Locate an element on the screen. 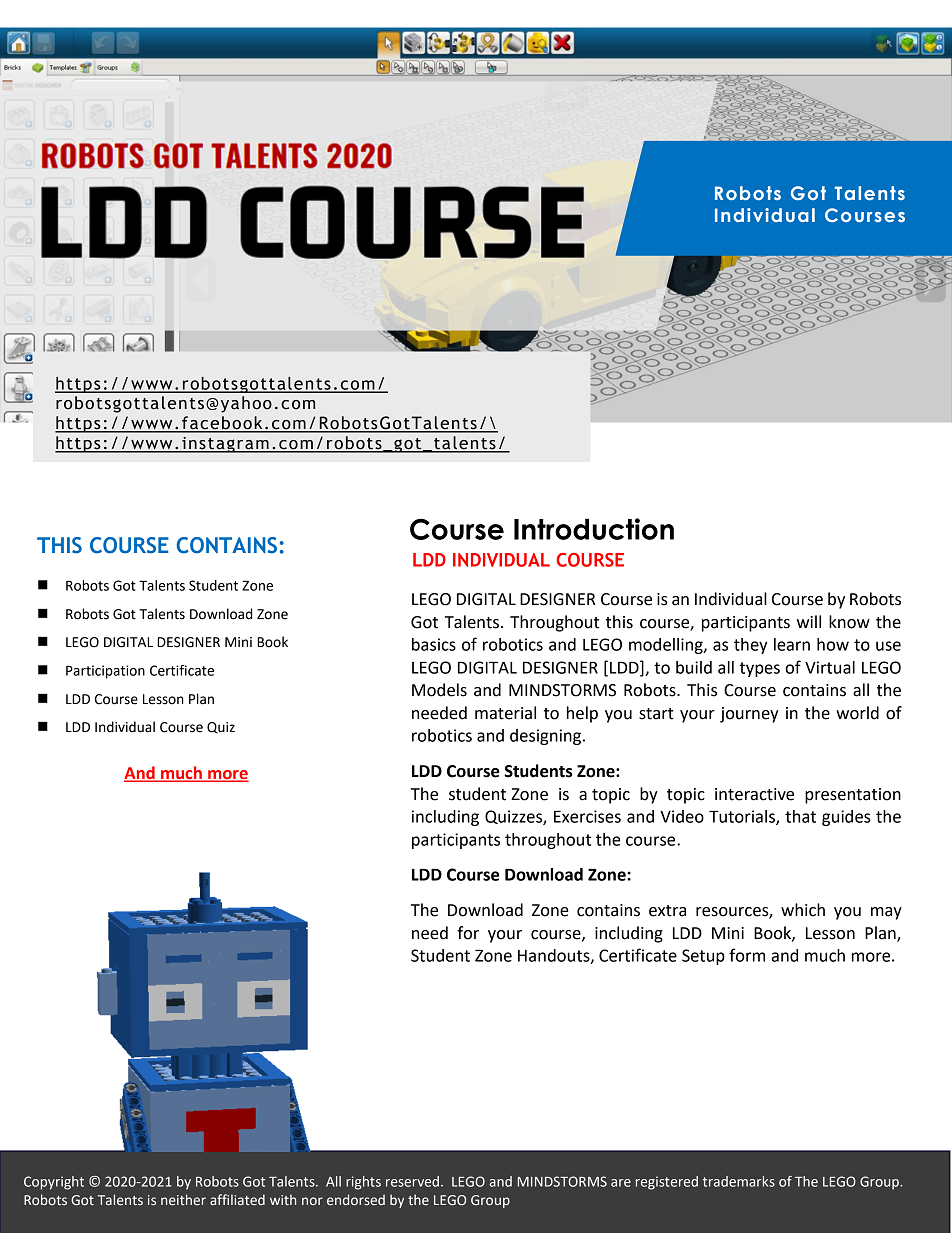  neither is located at coordinates (183, 1199).
